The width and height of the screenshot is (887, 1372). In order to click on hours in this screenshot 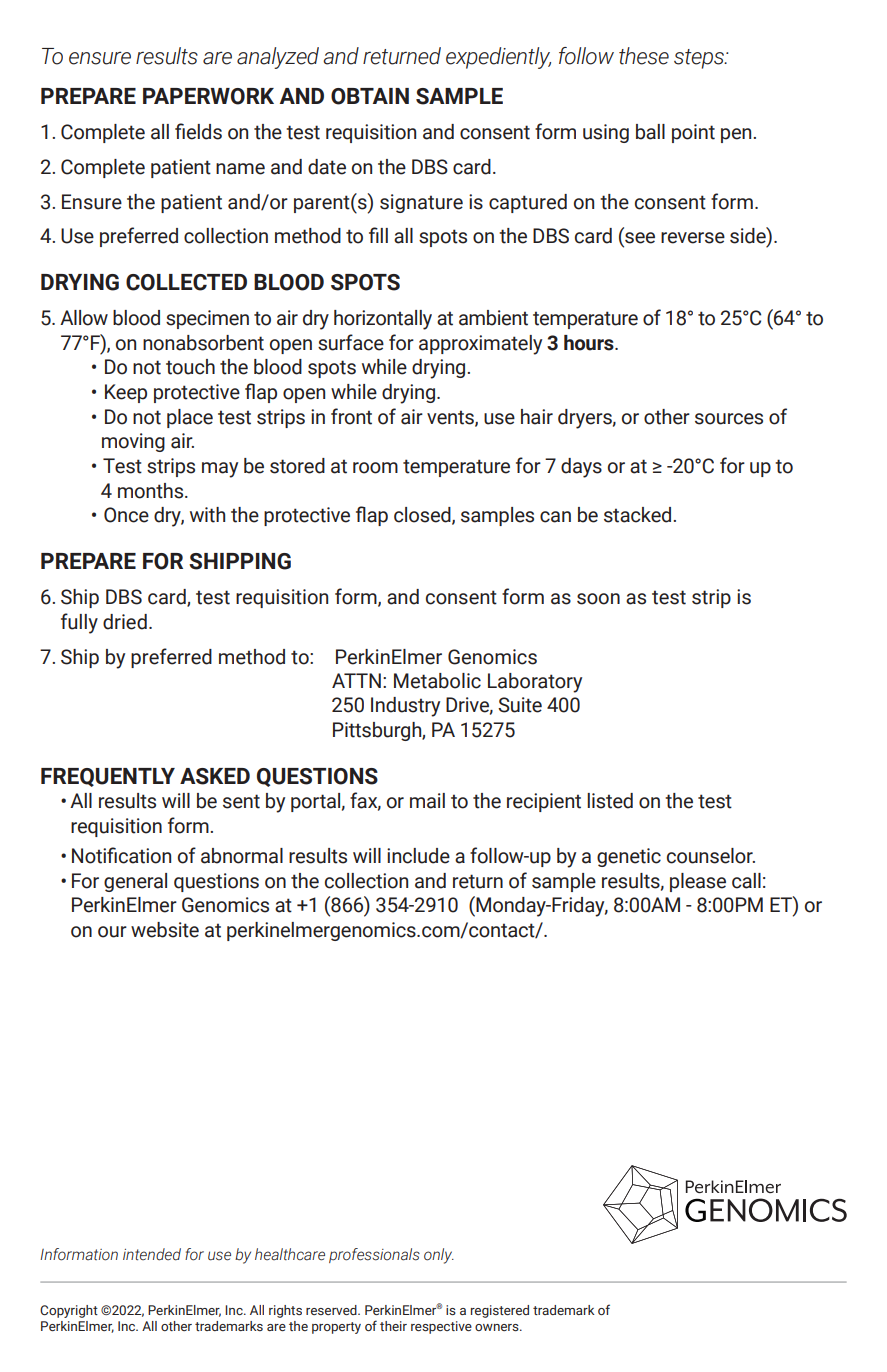, I will do `click(590, 343)`.
